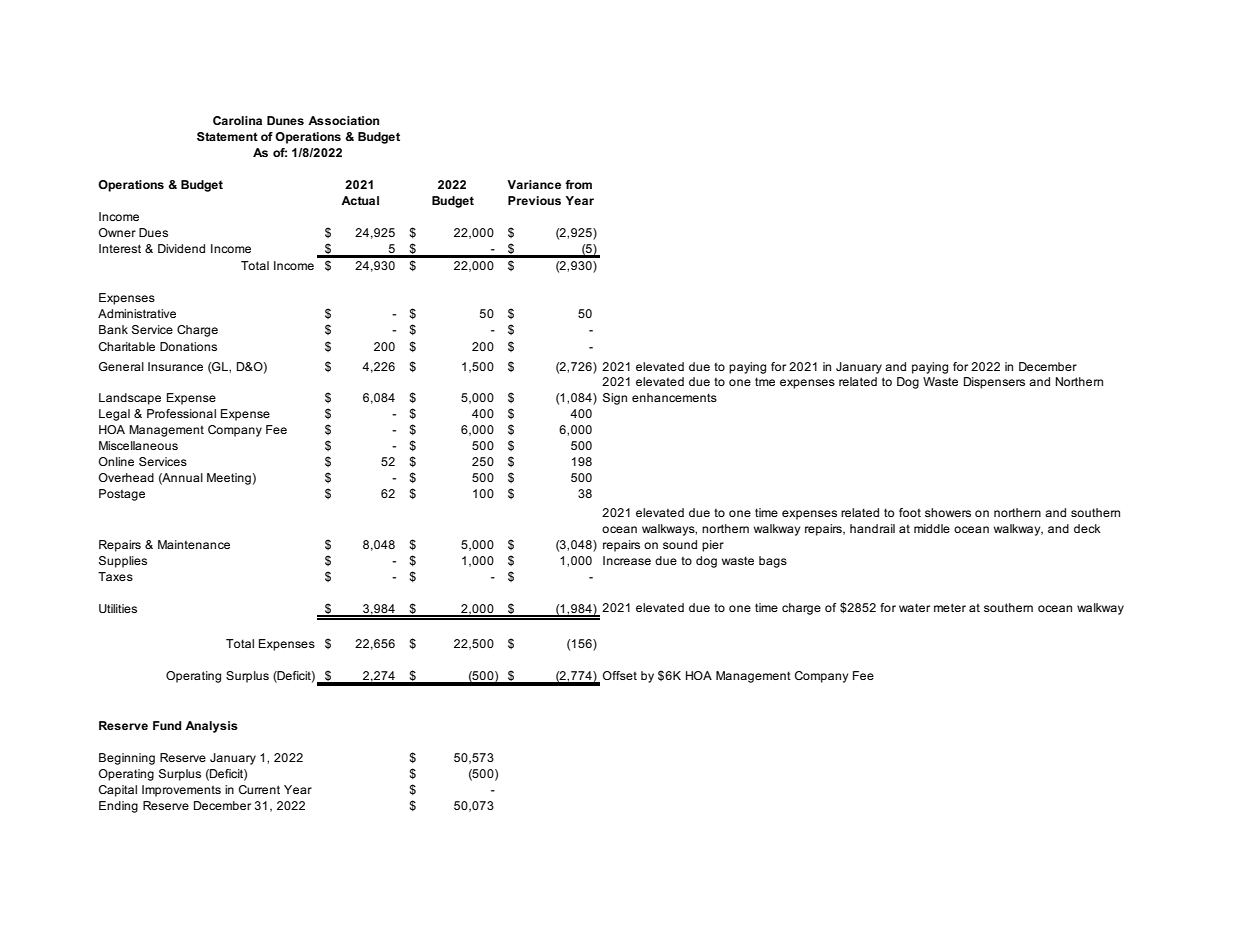 This screenshot has height=952, width=1233. I want to click on Variance, so click(534, 184).
